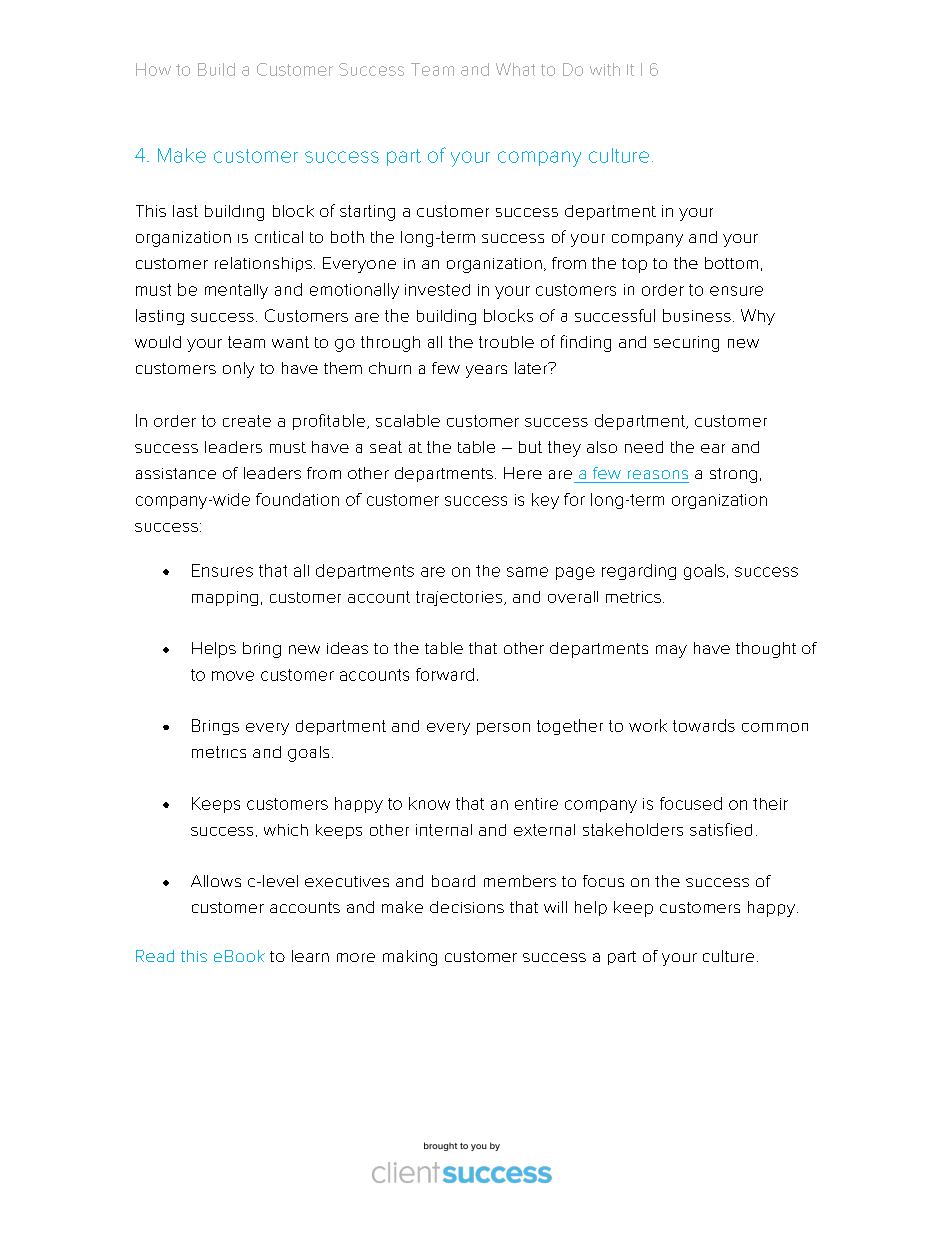 The image size is (952, 1233). I want to click on Here, so click(523, 473).
